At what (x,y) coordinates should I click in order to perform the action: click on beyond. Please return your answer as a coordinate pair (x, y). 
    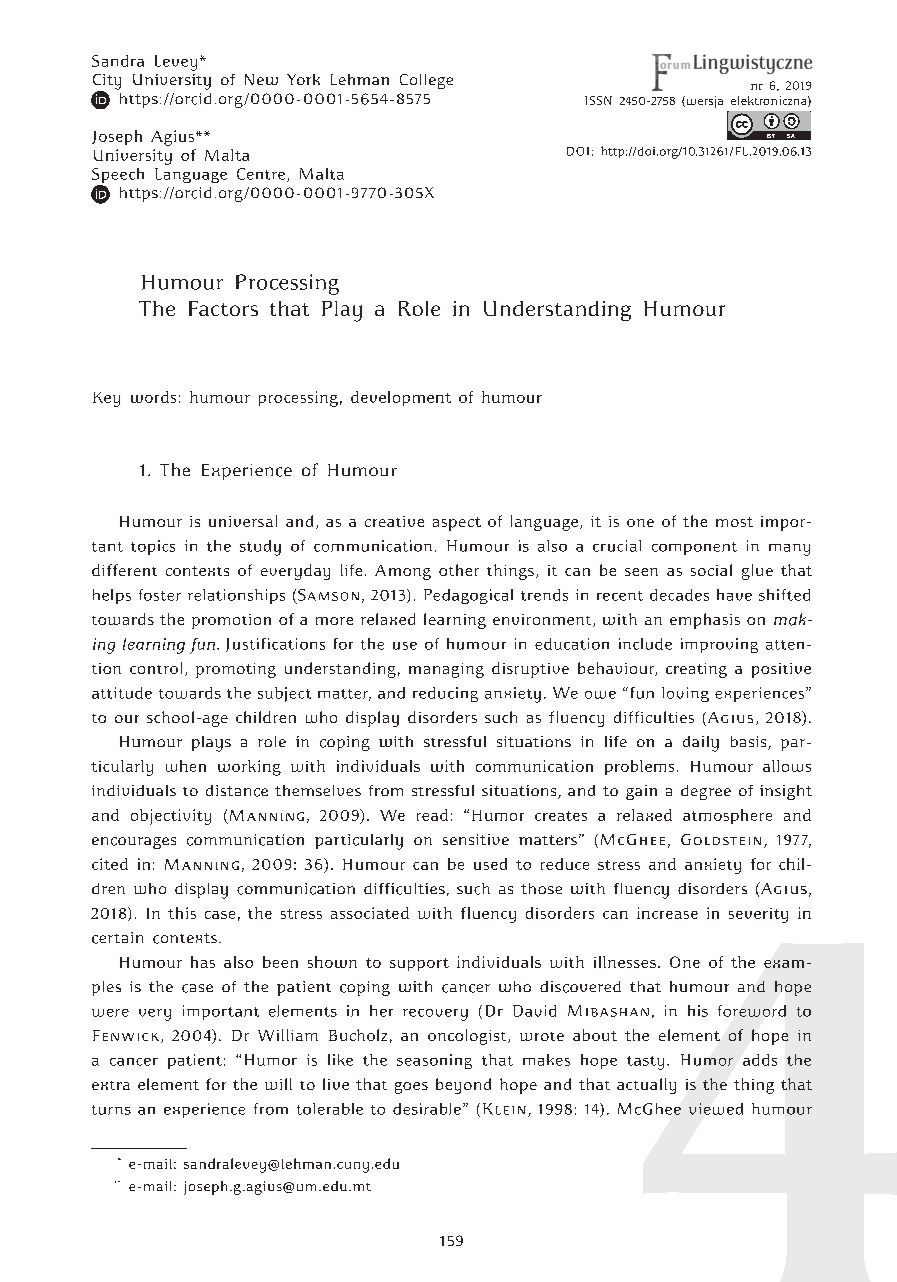
    Looking at the image, I should click on (463, 1086).
